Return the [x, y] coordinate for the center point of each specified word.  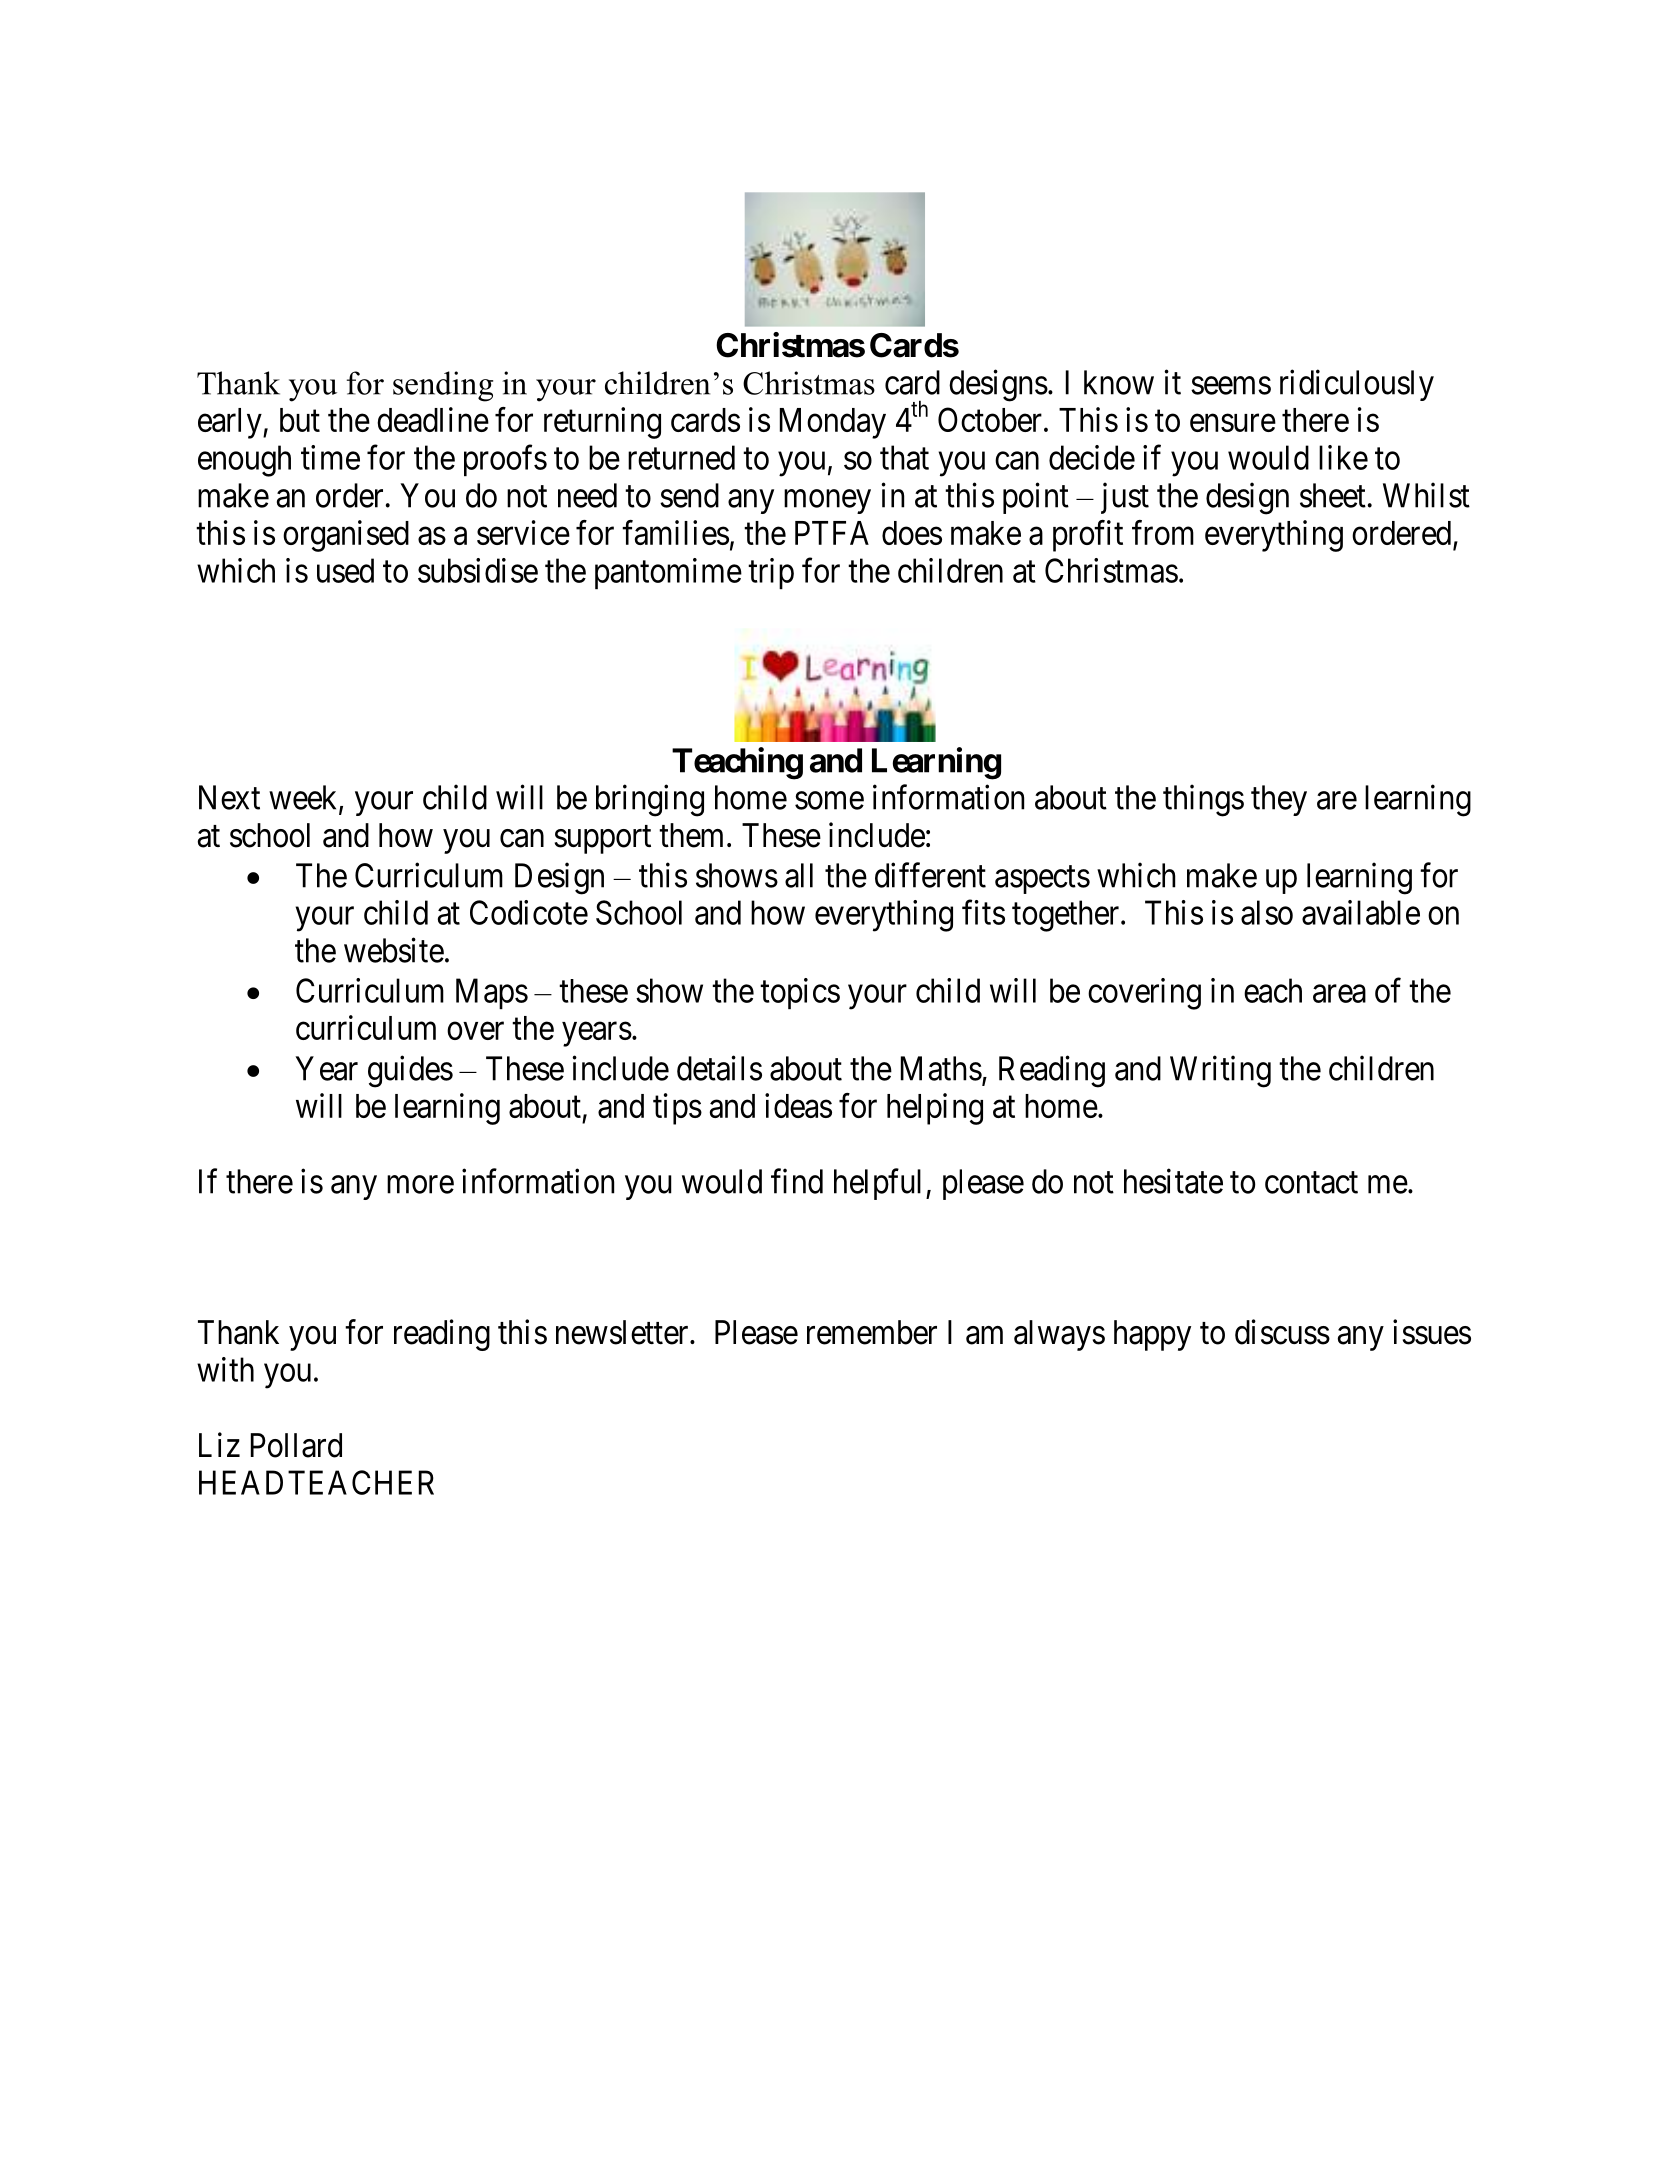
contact [1311, 1183]
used [345, 570]
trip [771, 573]
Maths [941, 1068]
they [1279, 800]
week [304, 798]
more [420, 1185]
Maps [492, 993]
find [797, 1181]
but [300, 420]
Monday [833, 423]
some [829, 801]
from [1163, 532]
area [1339, 994]
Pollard [296, 1445]
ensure [1233, 423]
